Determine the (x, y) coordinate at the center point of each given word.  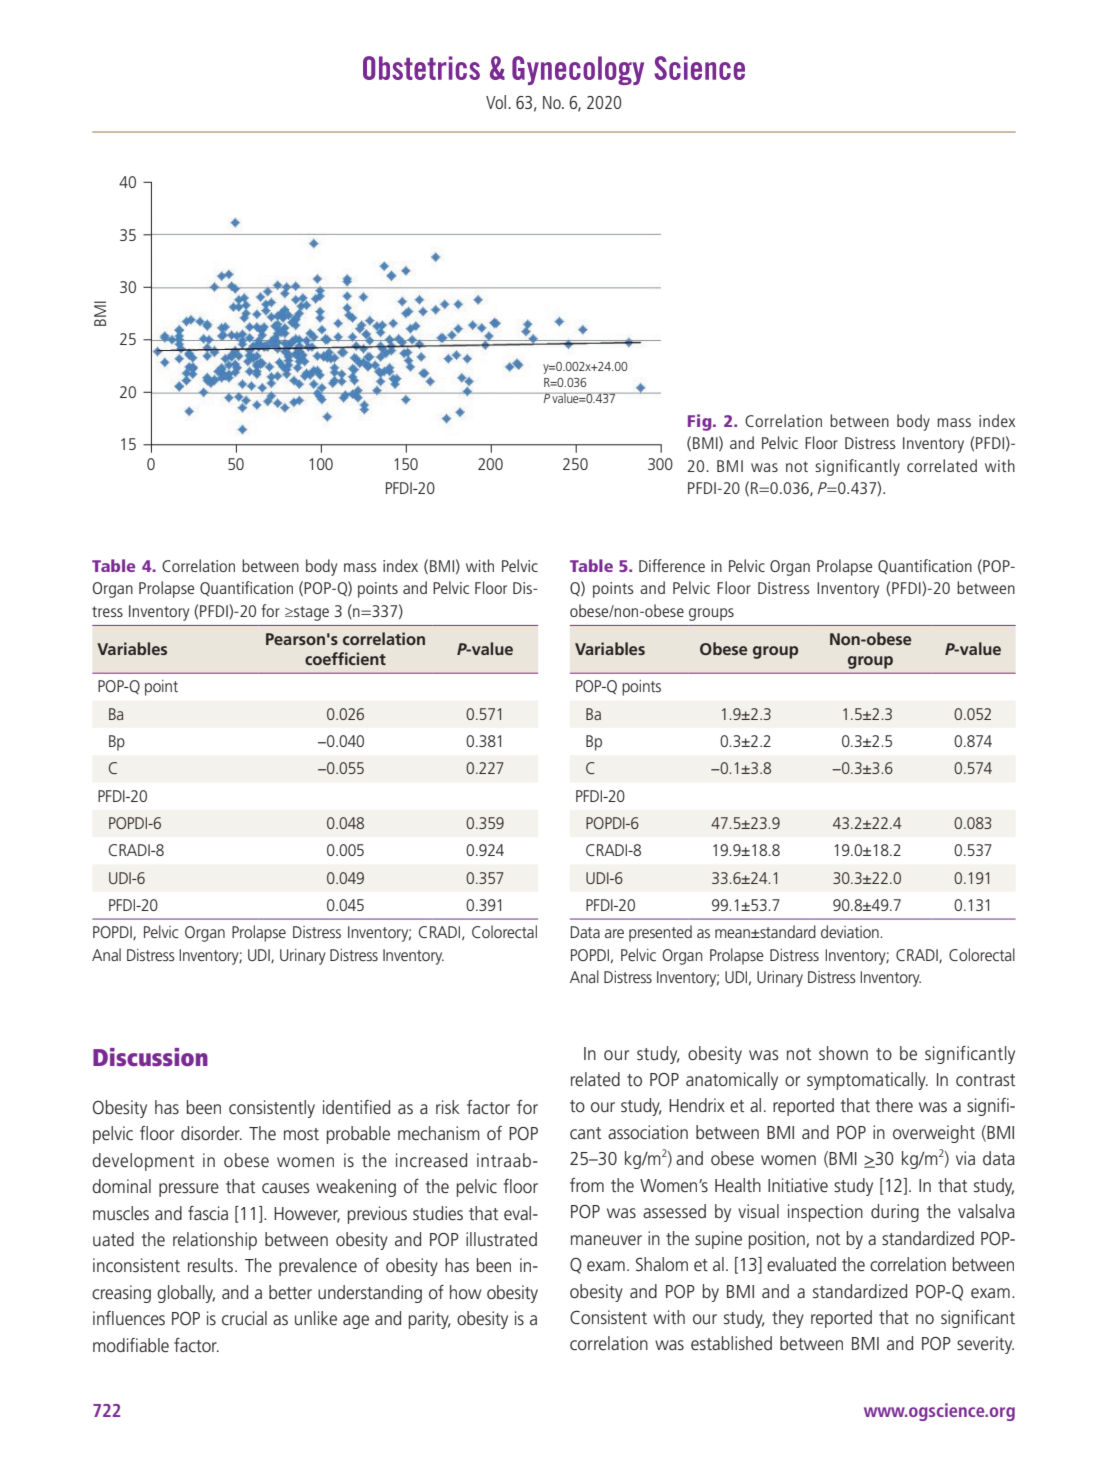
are (614, 933)
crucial (244, 1318)
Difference (672, 565)
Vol (497, 102)
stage (310, 613)
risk (448, 1107)
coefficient (345, 658)
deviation (851, 931)
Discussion (150, 1057)
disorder (211, 1133)
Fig (701, 422)
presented (660, 933)
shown (843, 1053)
